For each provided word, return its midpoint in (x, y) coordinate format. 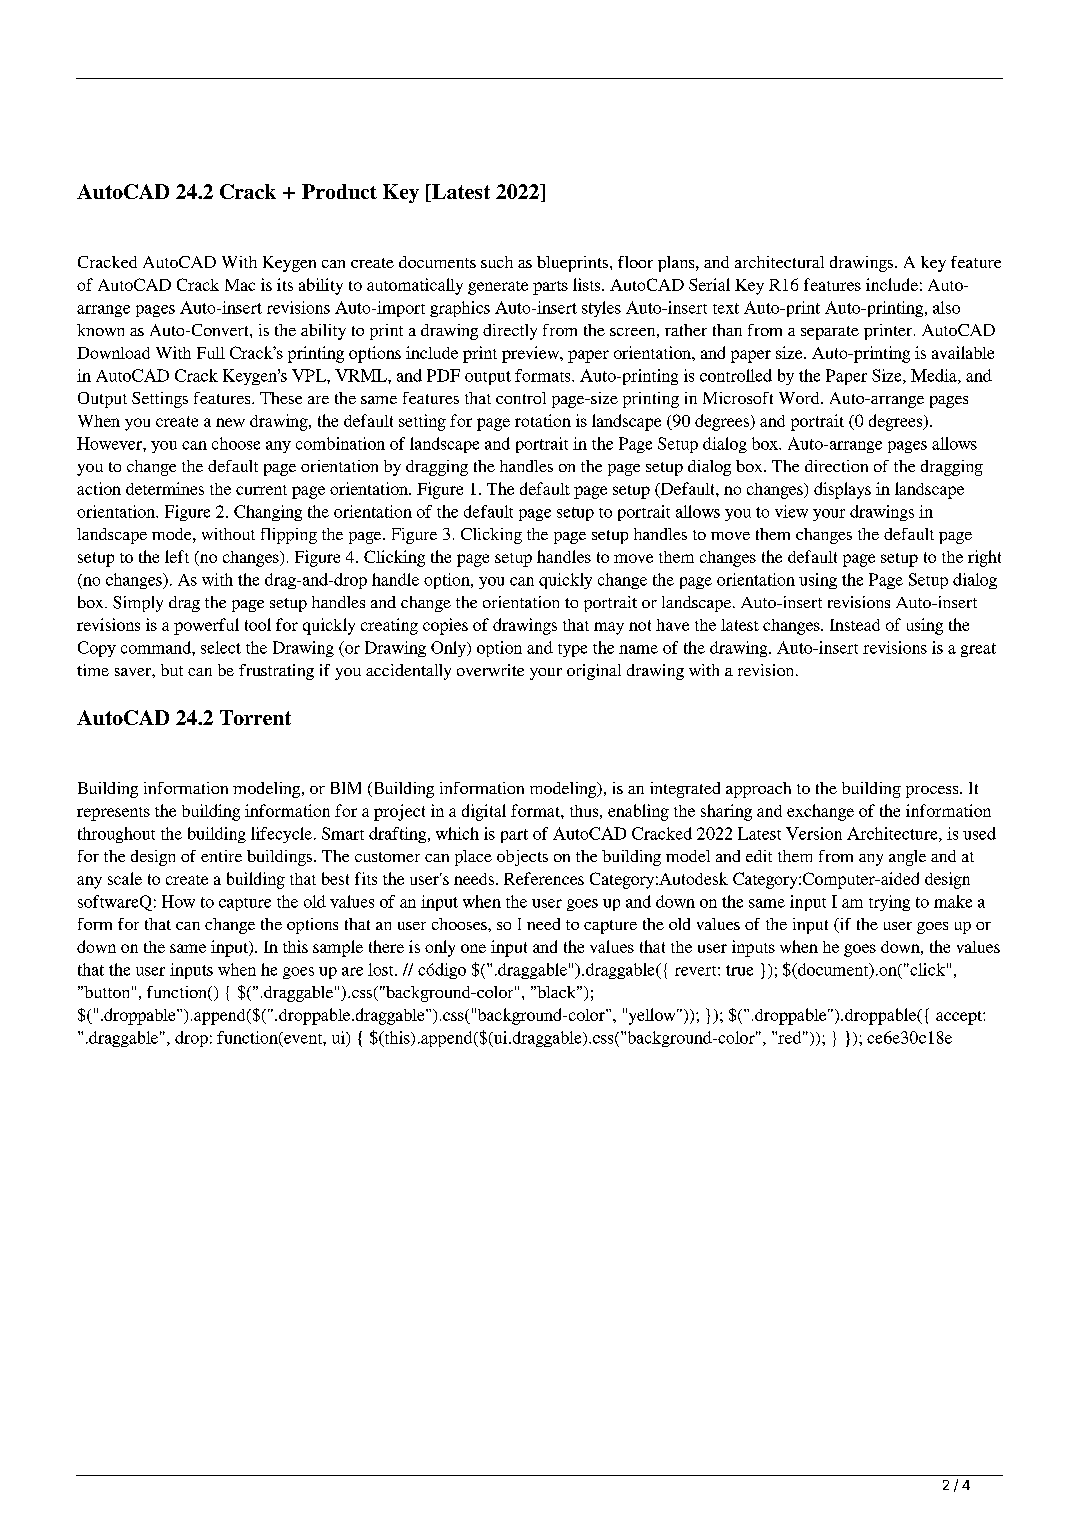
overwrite (490, 670)
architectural (779, 262)
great (978, 650)
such (497, 262)
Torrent (255, 717)
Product (339, 191)
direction (836, 466)
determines (165, 488)
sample (338, 948)
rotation (543, 420)
